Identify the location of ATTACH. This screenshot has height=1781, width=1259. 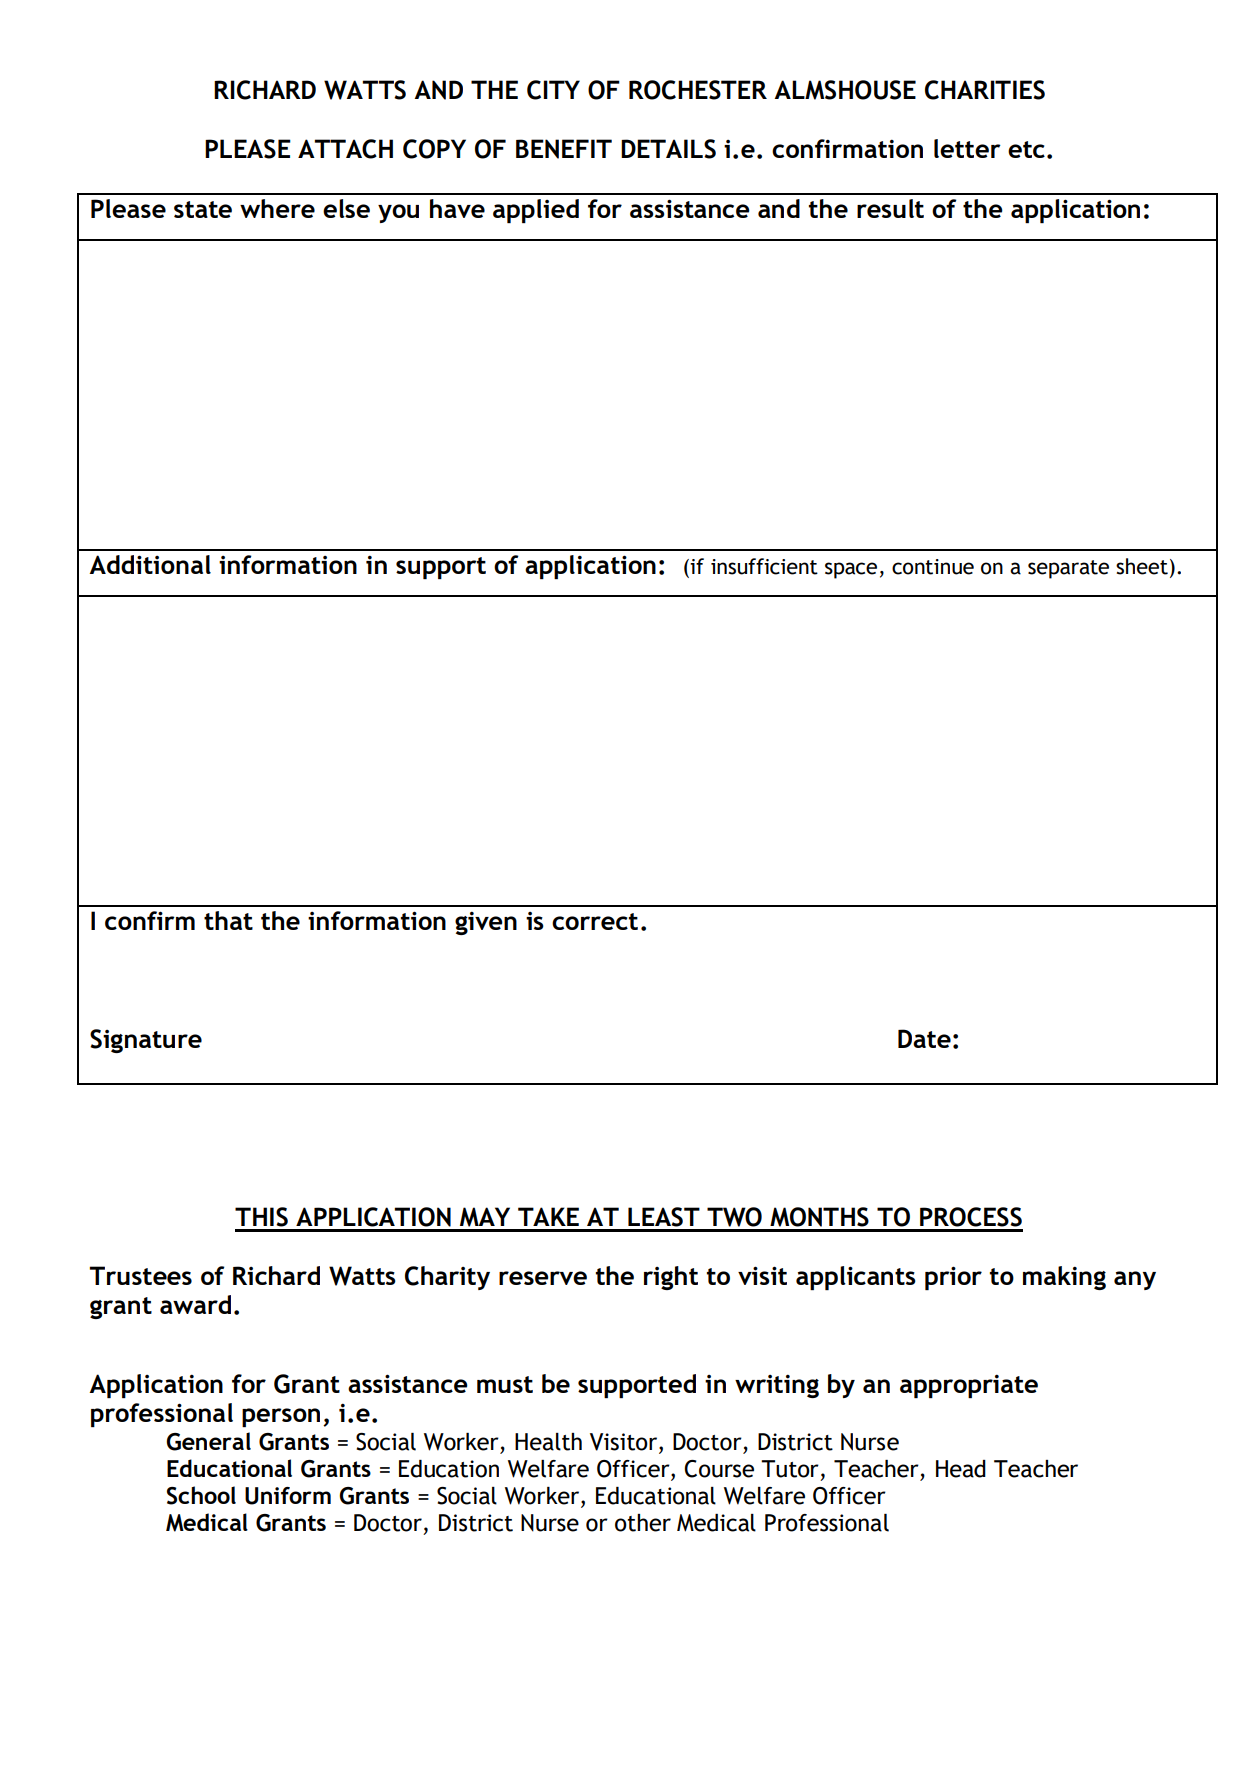
(345, 149).
